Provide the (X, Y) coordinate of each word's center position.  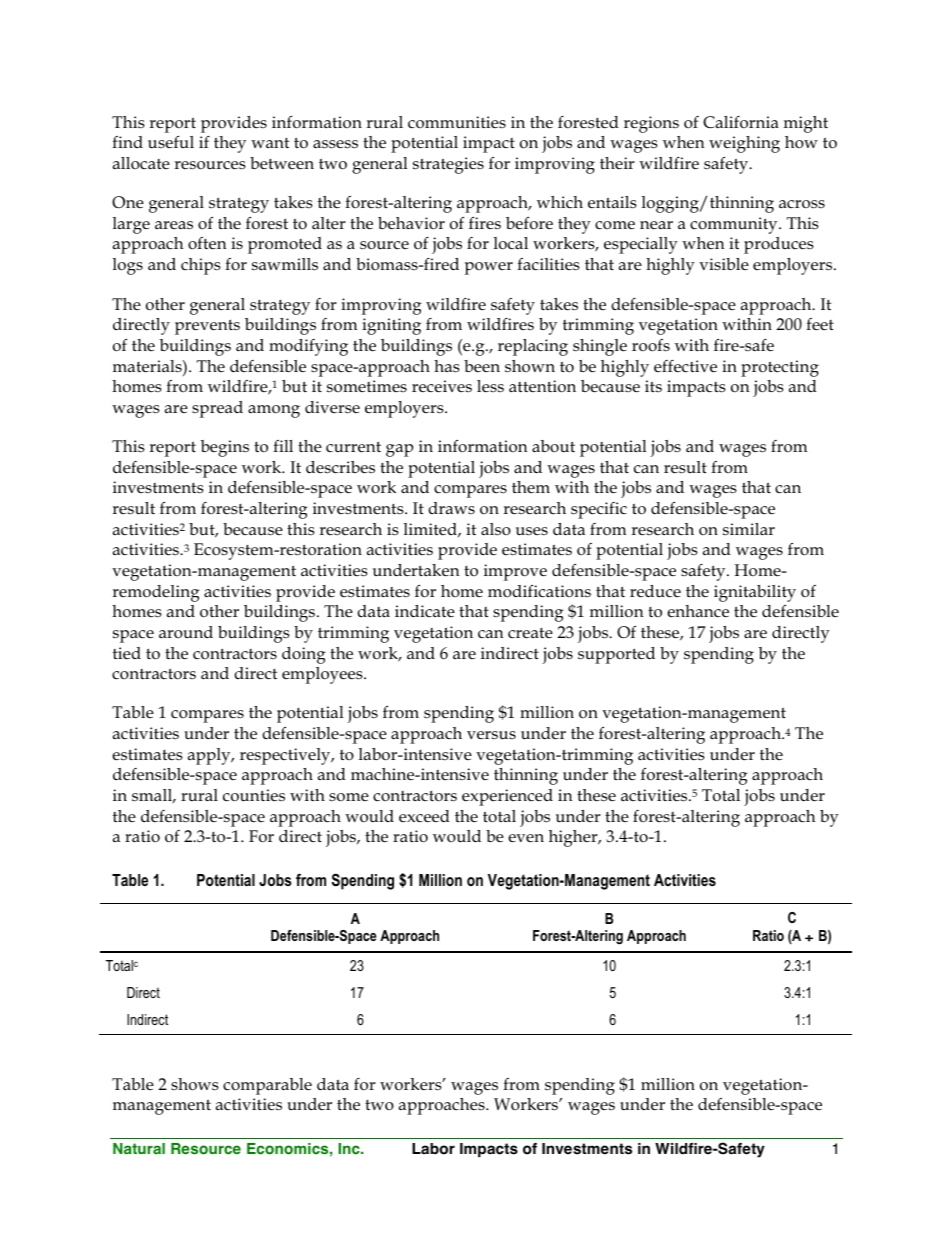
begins (224, 448)
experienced (507, 797)
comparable (267, 1086)
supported (616, 655)
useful (171, 142)
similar (749, 529)
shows (195, 1084)
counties (254, 795)
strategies (448, 165)
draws (451, 508)
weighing (744, 144)
